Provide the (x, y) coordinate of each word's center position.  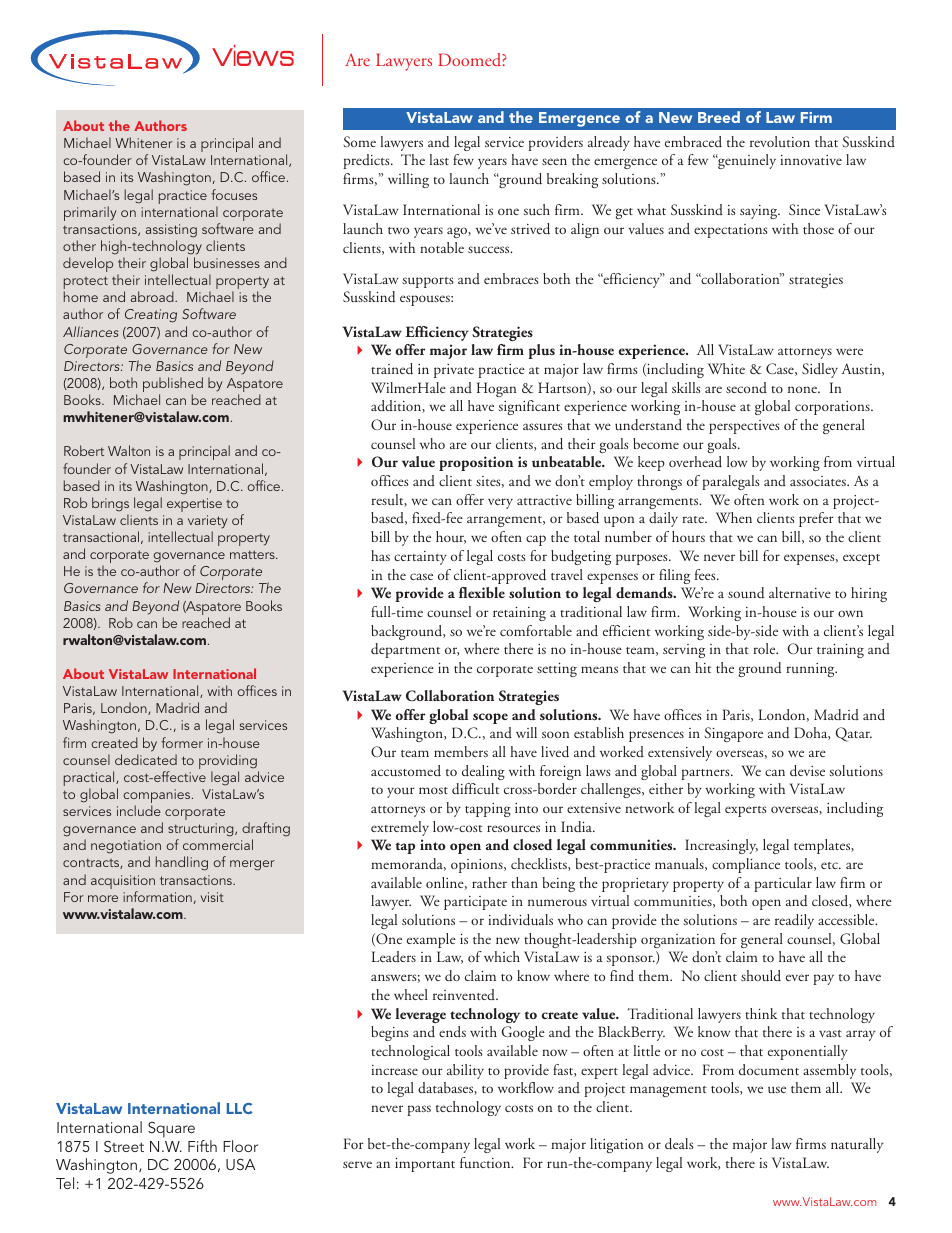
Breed (719, 117)
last (439, 159)
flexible (482, 592)
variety (207, 522)
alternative (800, 592)
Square (171, 1129)
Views (253, 55)
